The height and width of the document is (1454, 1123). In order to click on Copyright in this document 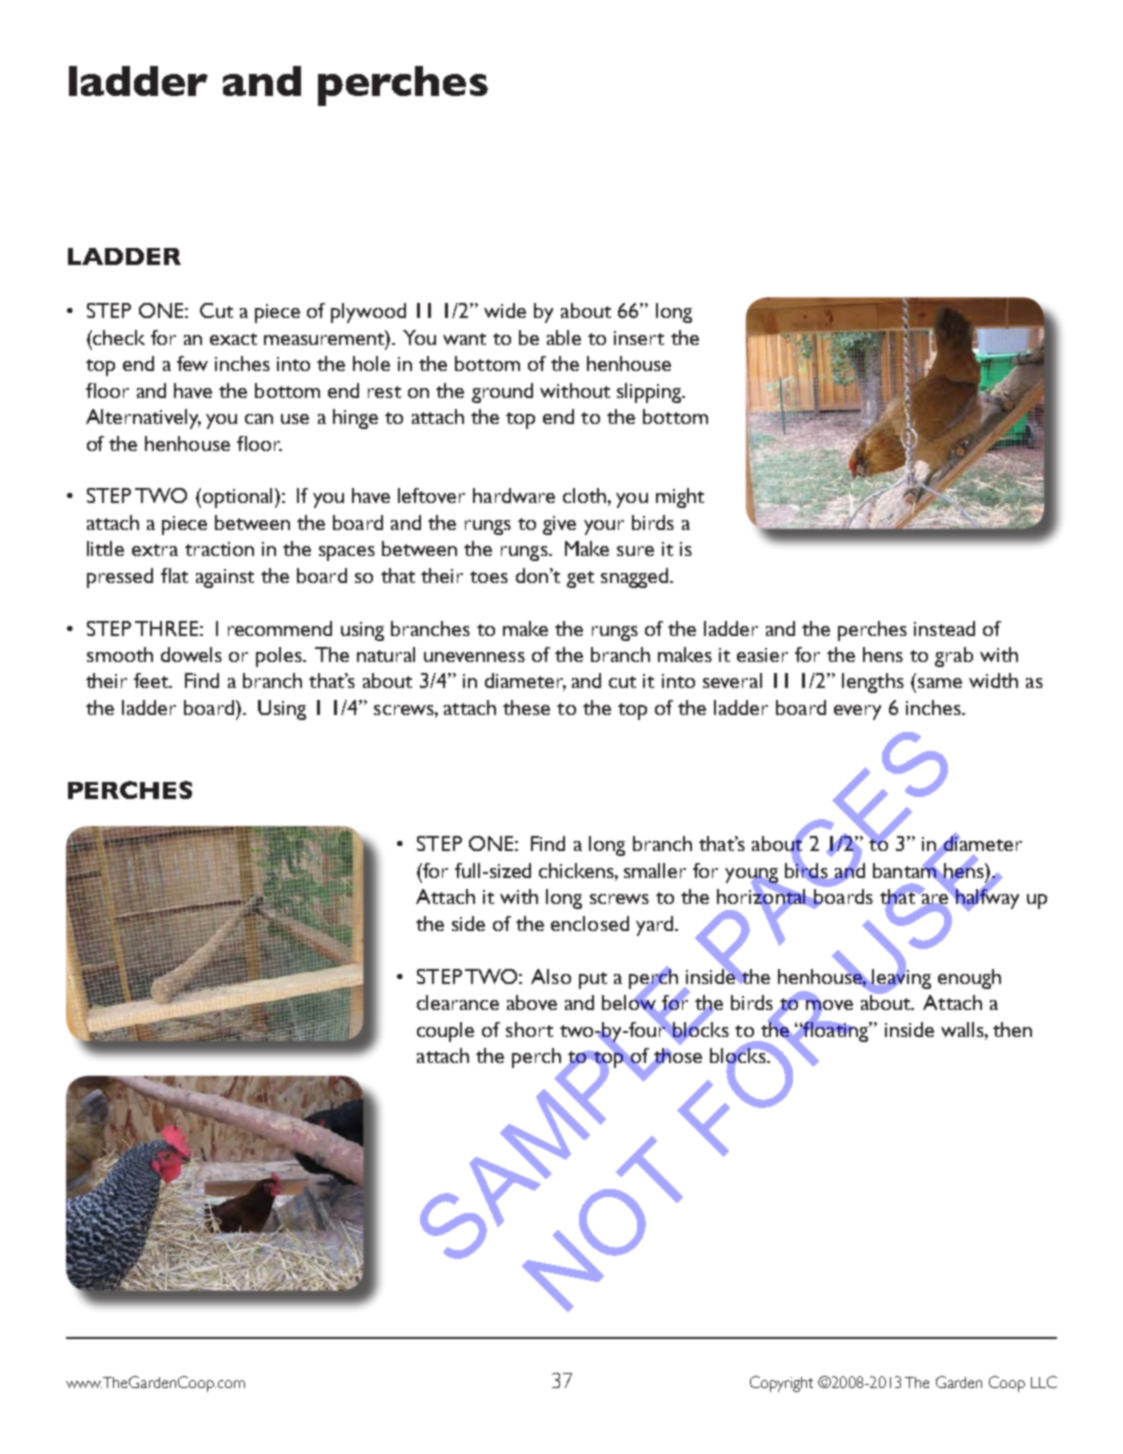, I will do `click(781, 1384)`.
